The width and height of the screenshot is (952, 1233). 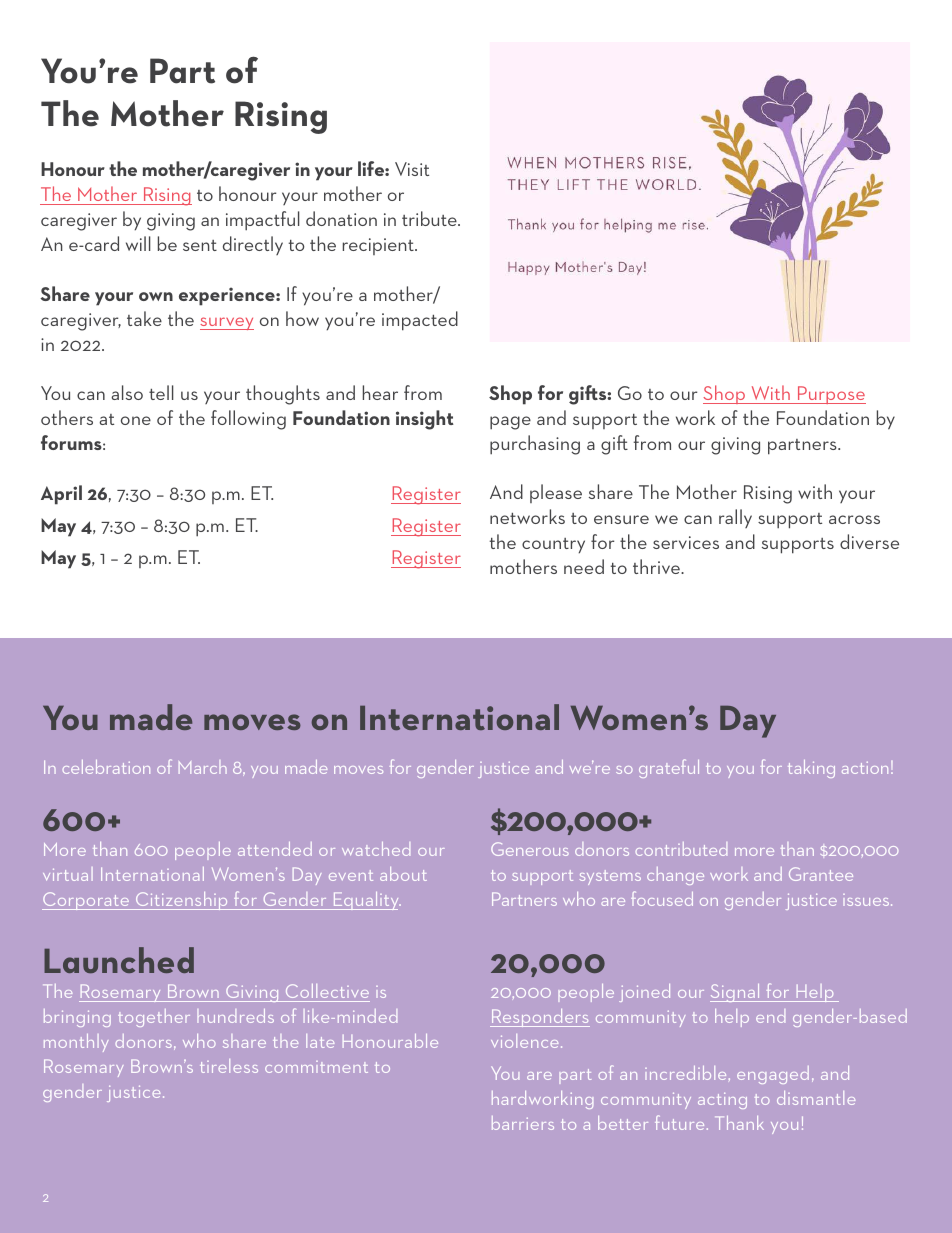 I want to click on March, so click(x=203, y=767).
